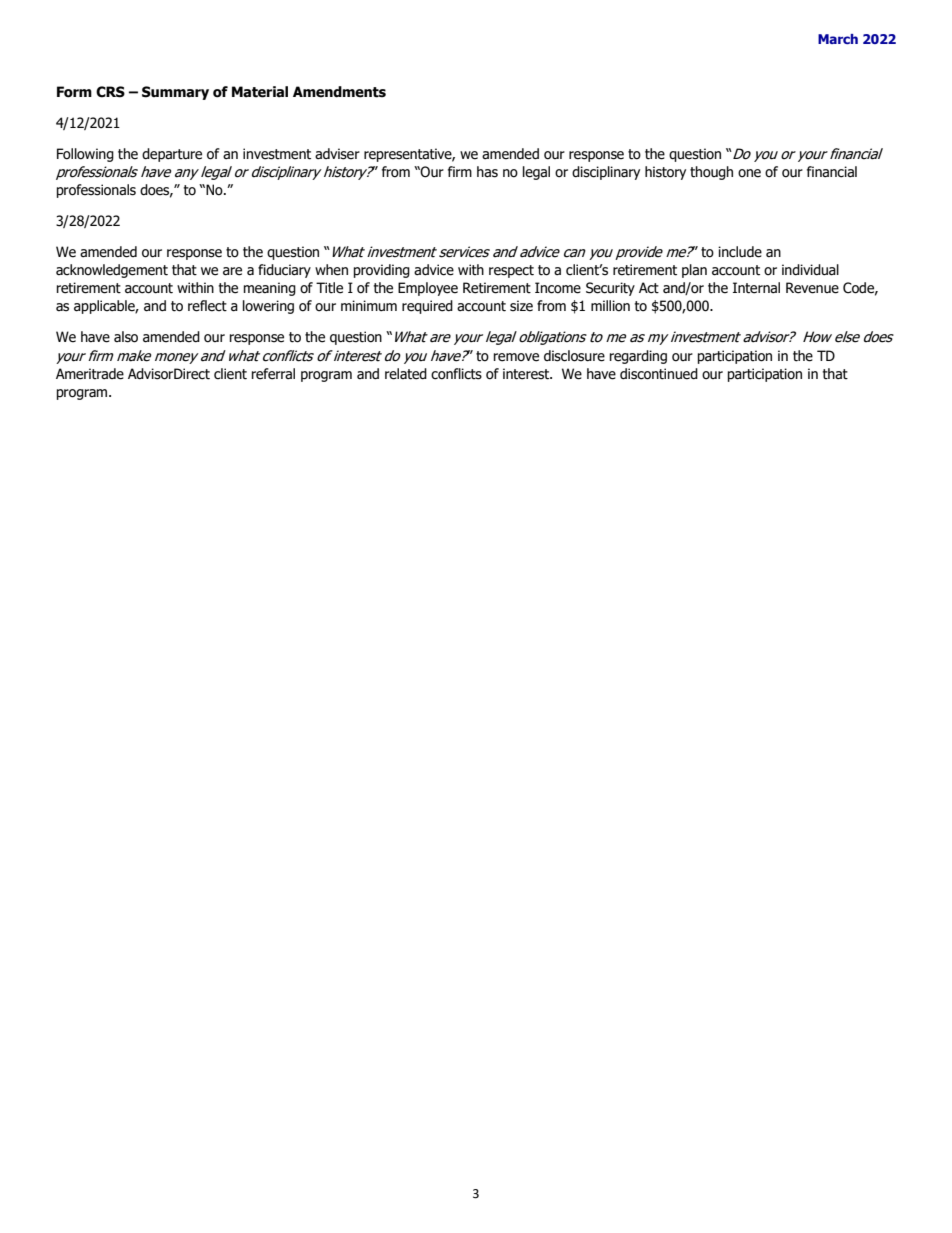  Describe the element at coordinates (339, 92) in the page. I see `Amendments` at that location.
